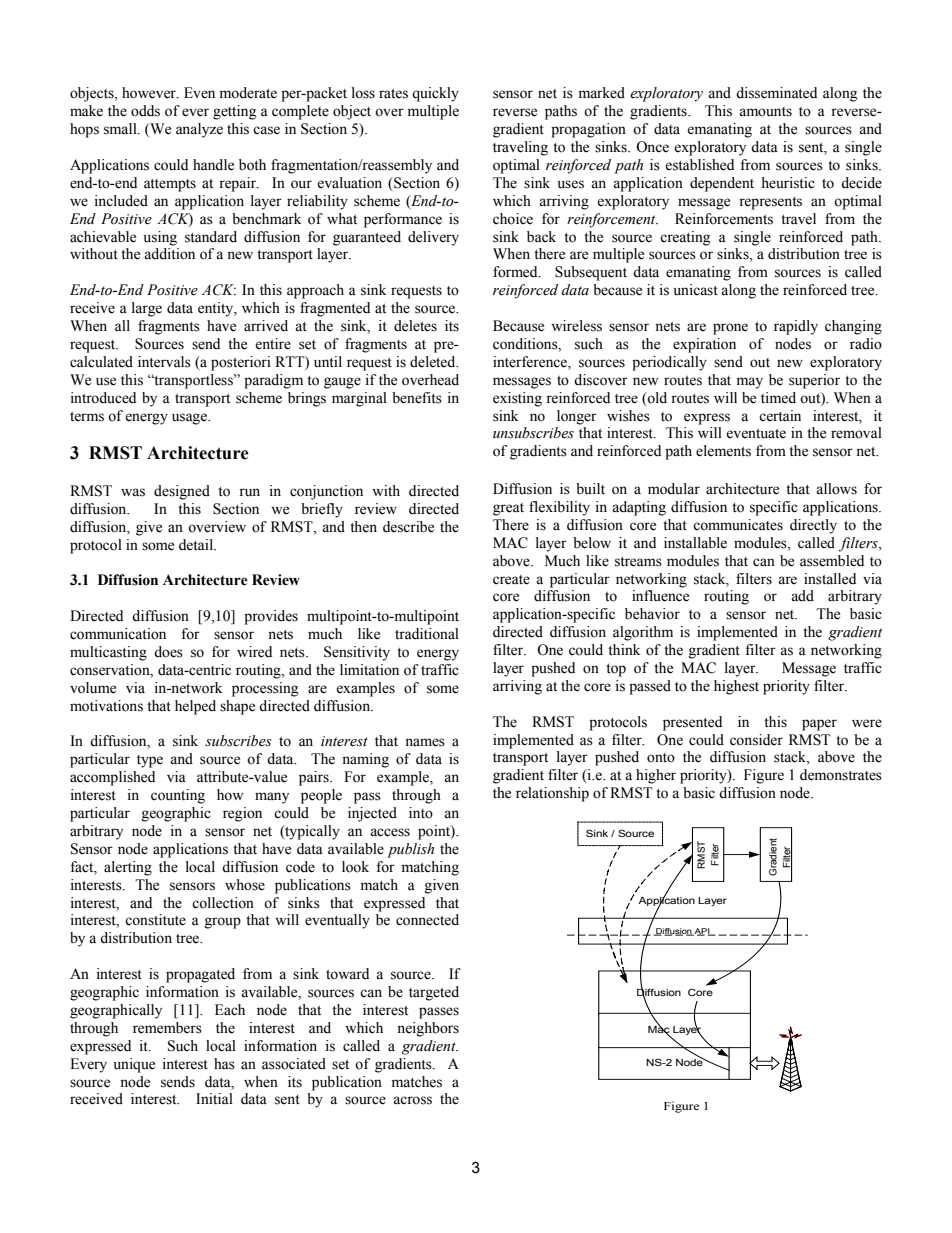 The image size is (952, 1233). Describe the element at coordinates (780, 416) in the screenshot. I see `certain` at that location.
